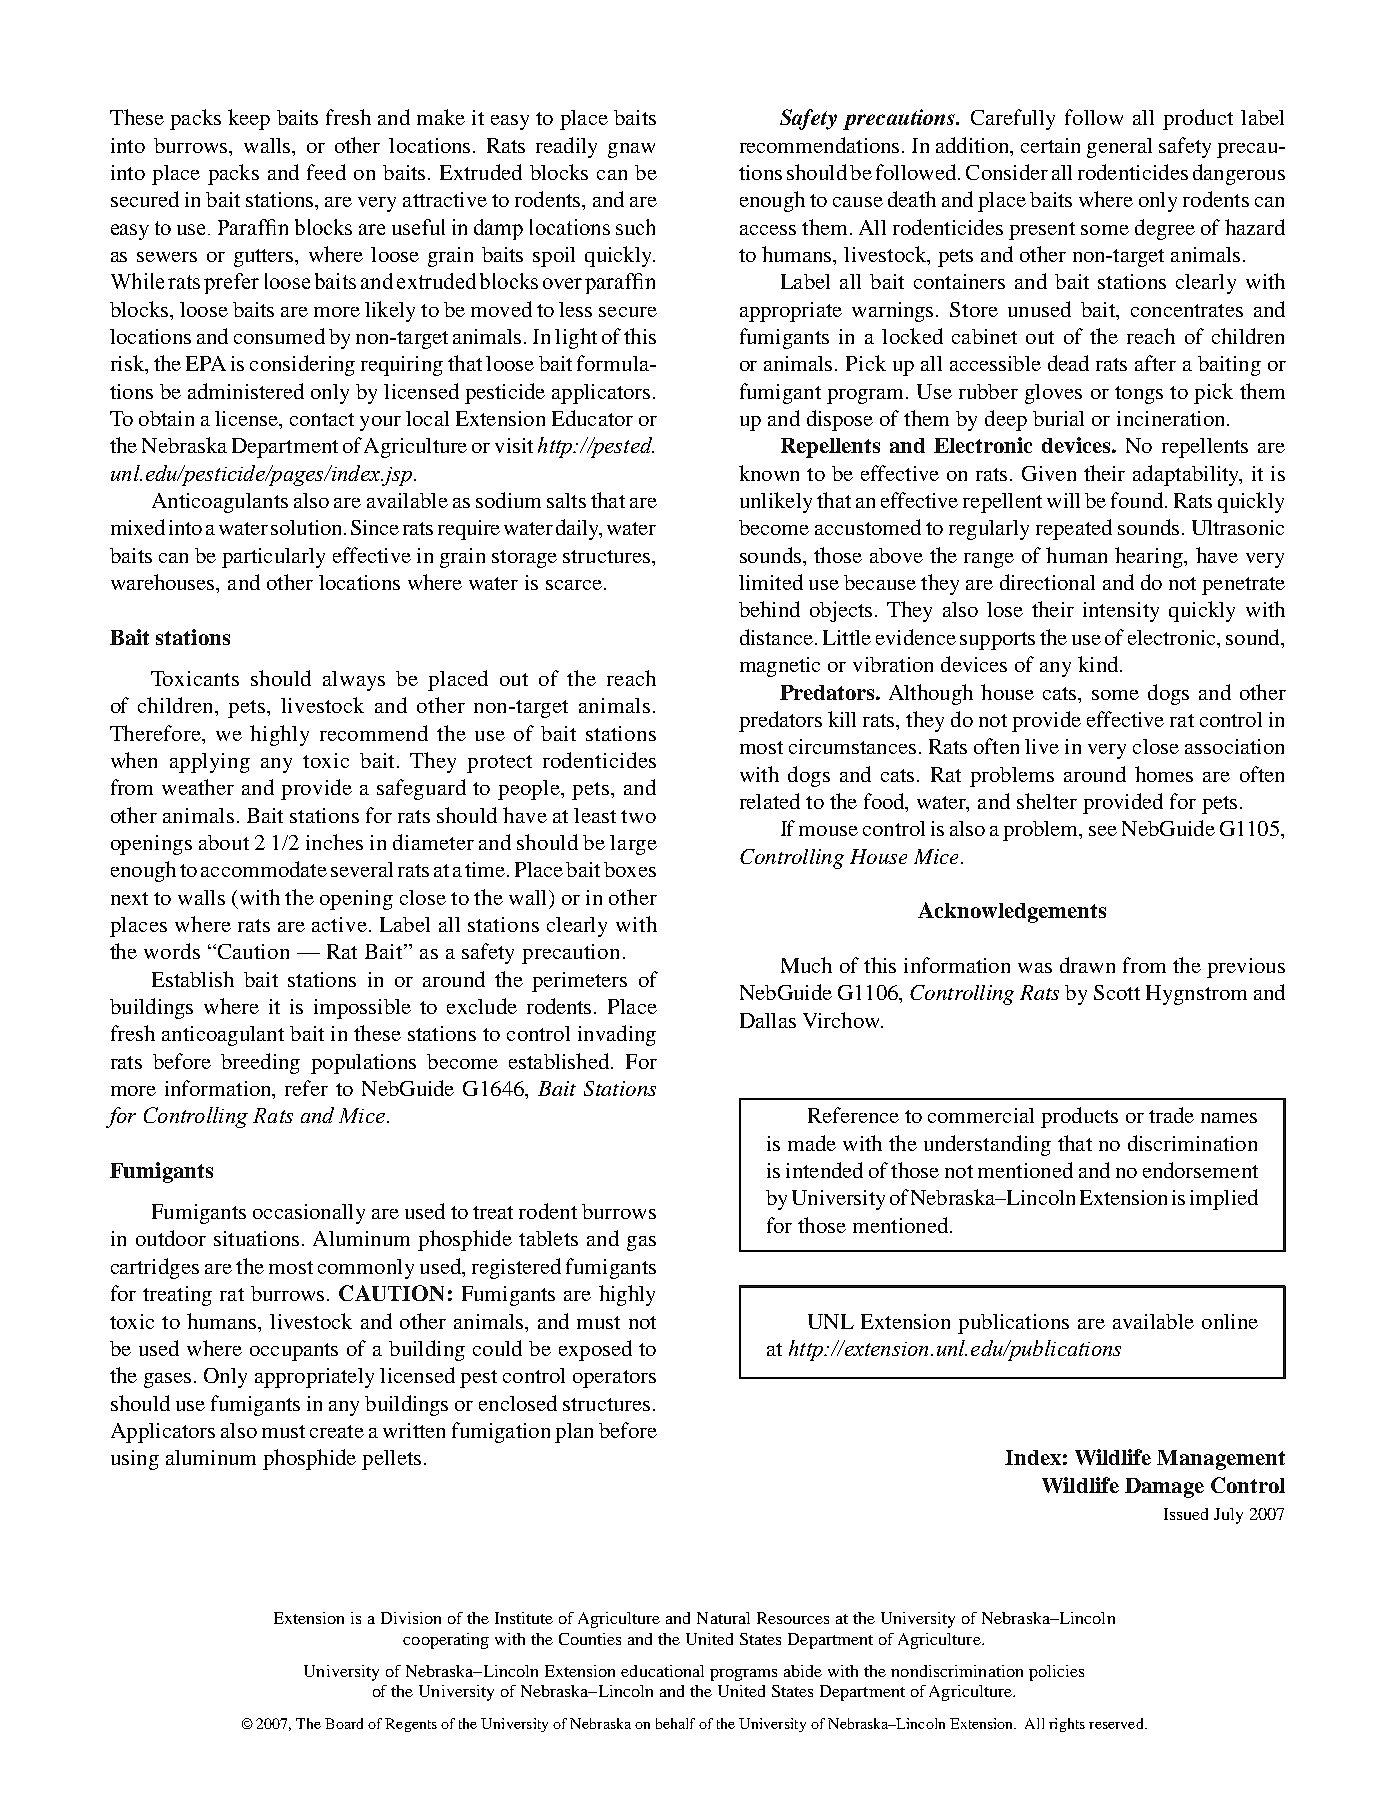 Image resolution: width=1395 pixels, height=1805 pixels. I want to click on always, so click(354, 681).
